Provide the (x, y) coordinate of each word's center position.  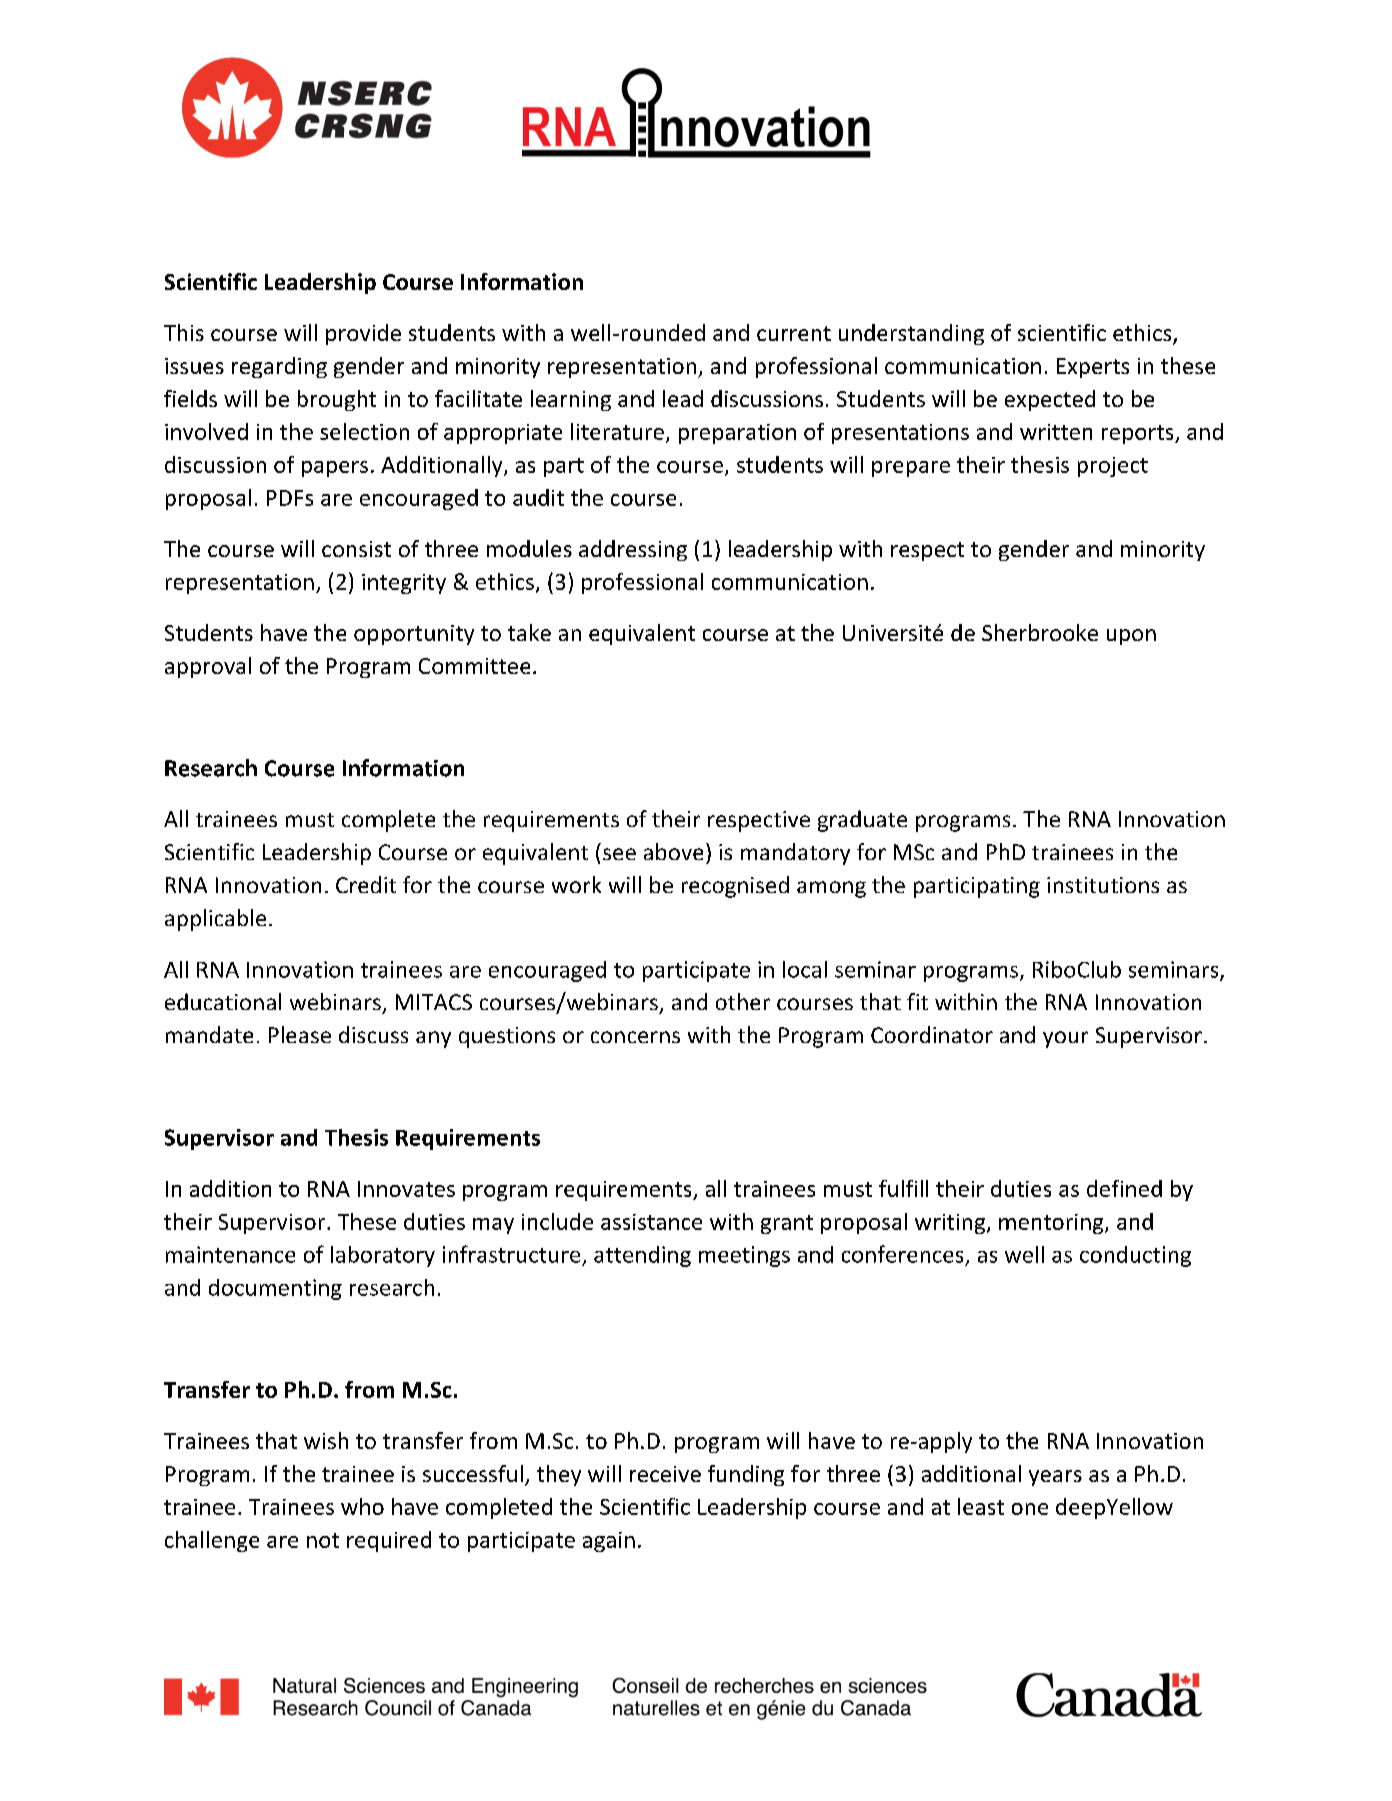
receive (665, 1474)
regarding (279, 367)
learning (571, 400)
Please (300, 1034)
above (673, 851)
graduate (862, 821)
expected (1050, 400)
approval (208, 667)
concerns (635, 1037)
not (323, 1540)
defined (1124, 1188)
